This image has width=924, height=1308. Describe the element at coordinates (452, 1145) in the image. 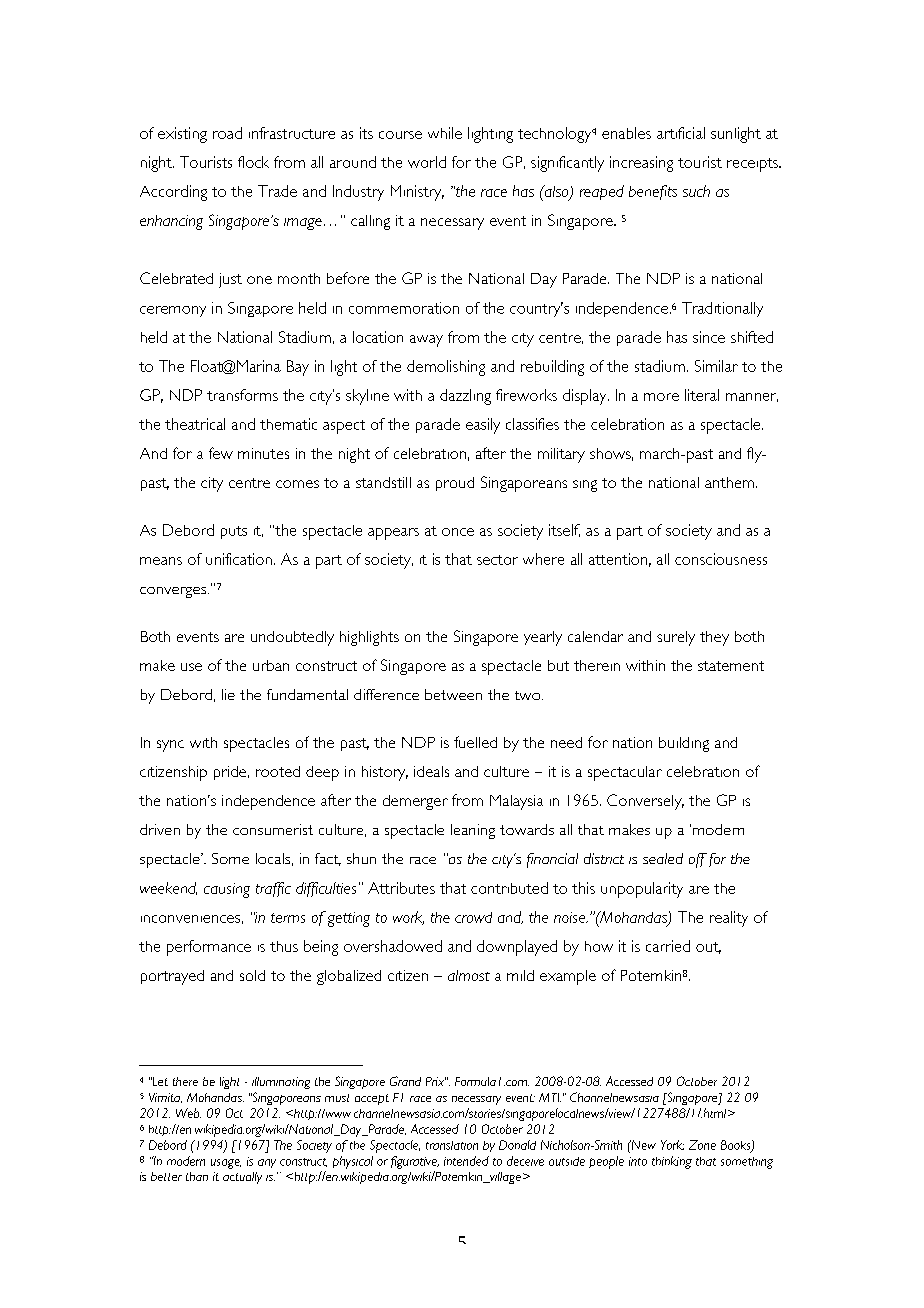

I see `translation` at that location.
